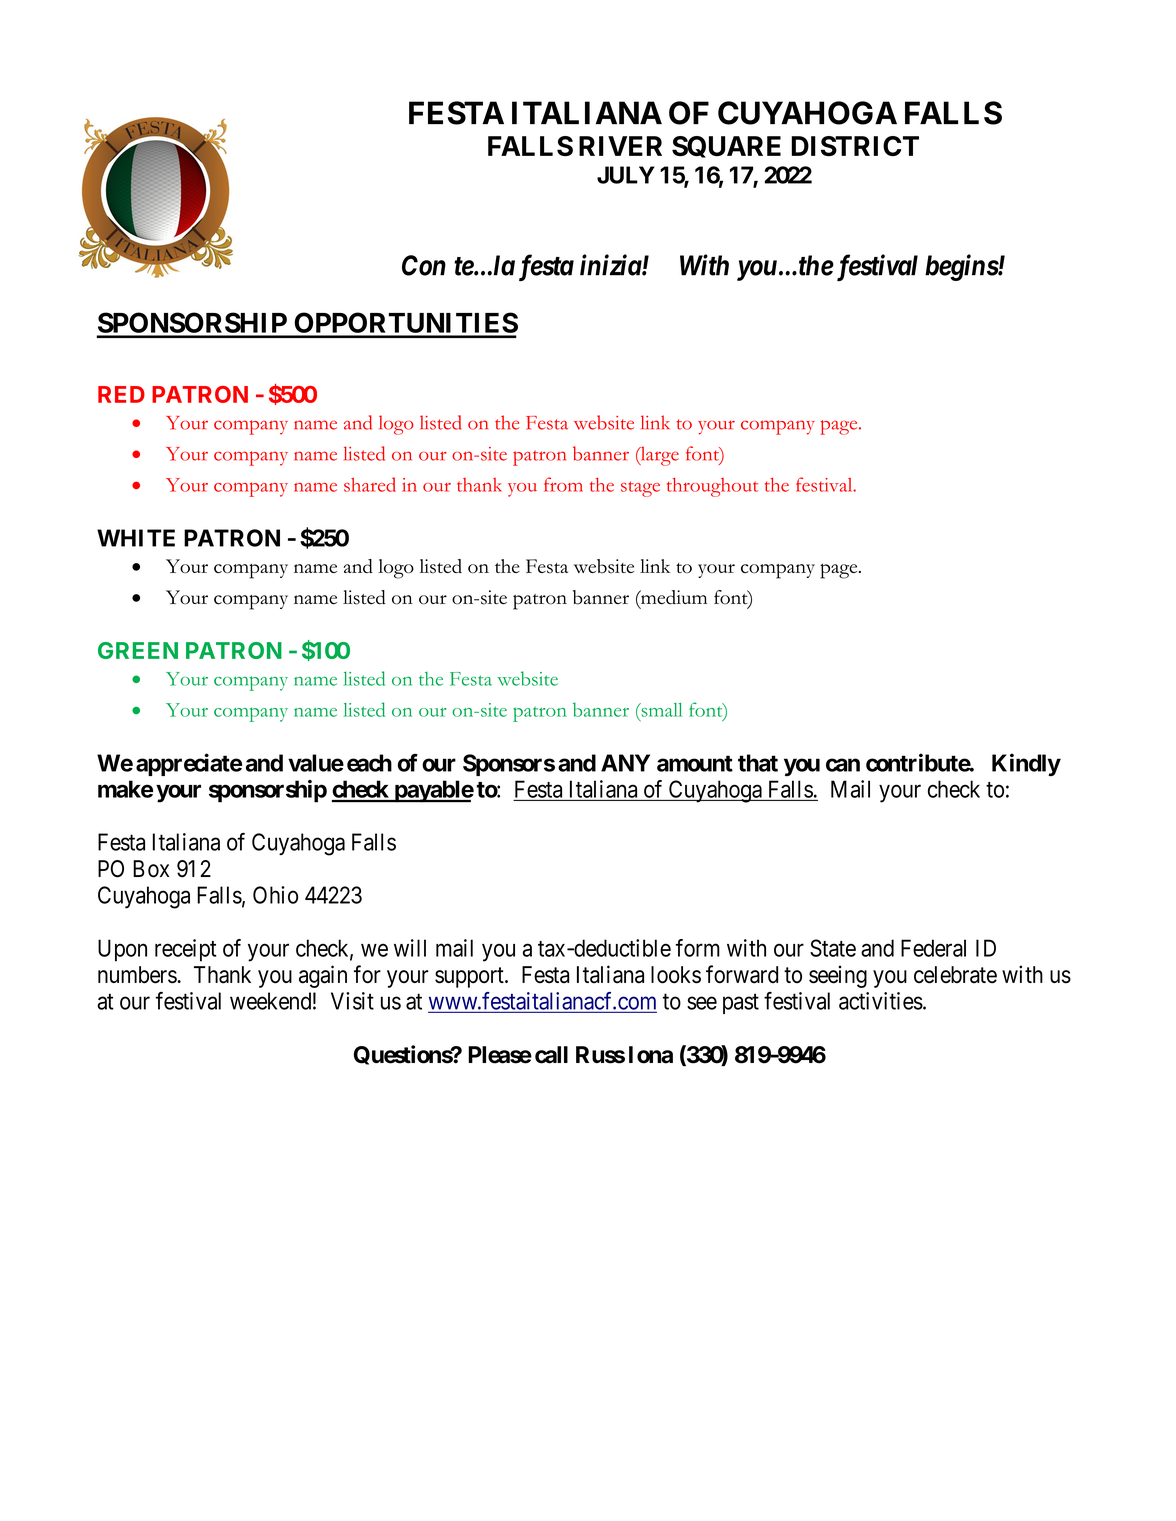  I want to click on DISTRICT, so click(855, 146).
